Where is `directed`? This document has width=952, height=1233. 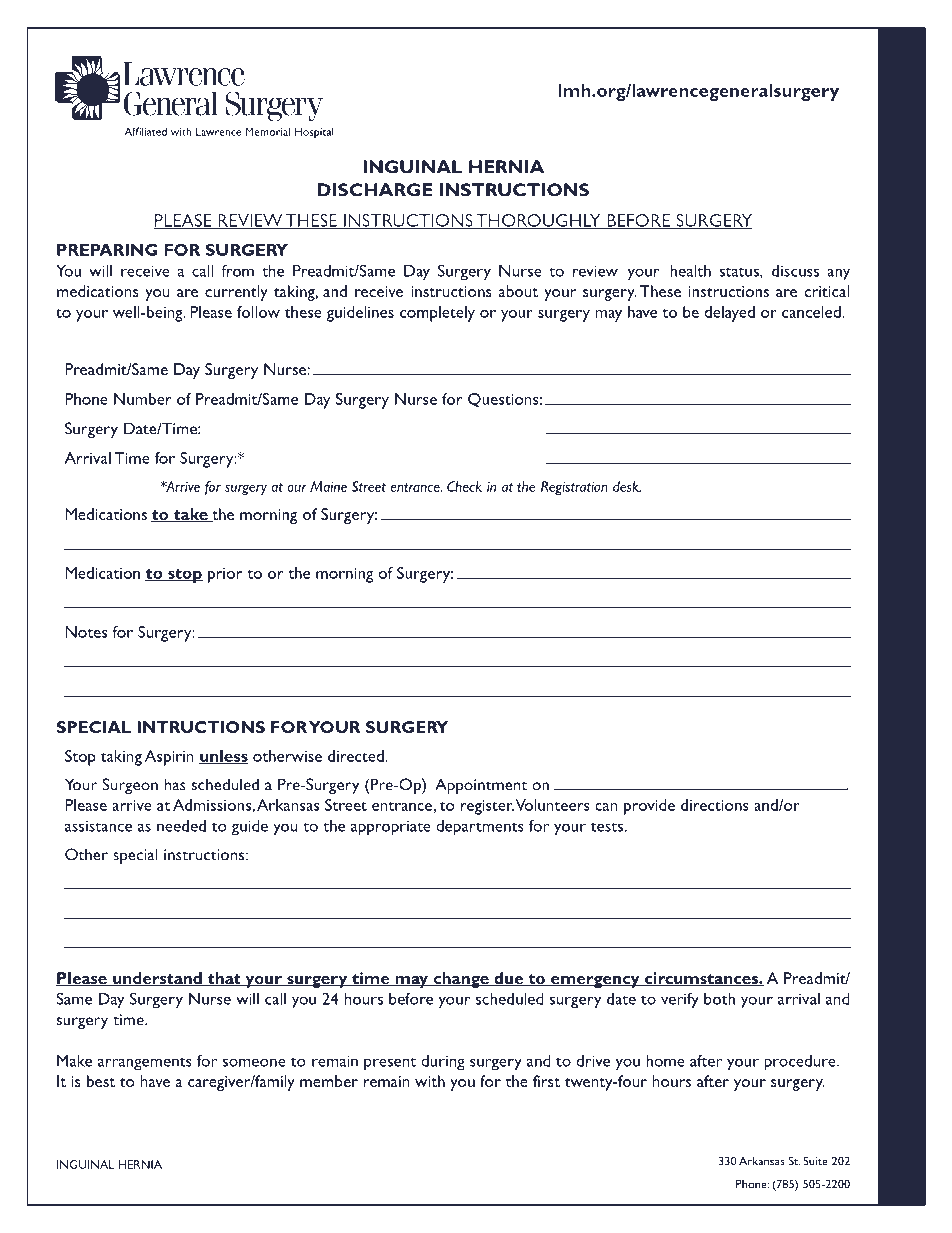 directed is located at coordinates (357, 756).
